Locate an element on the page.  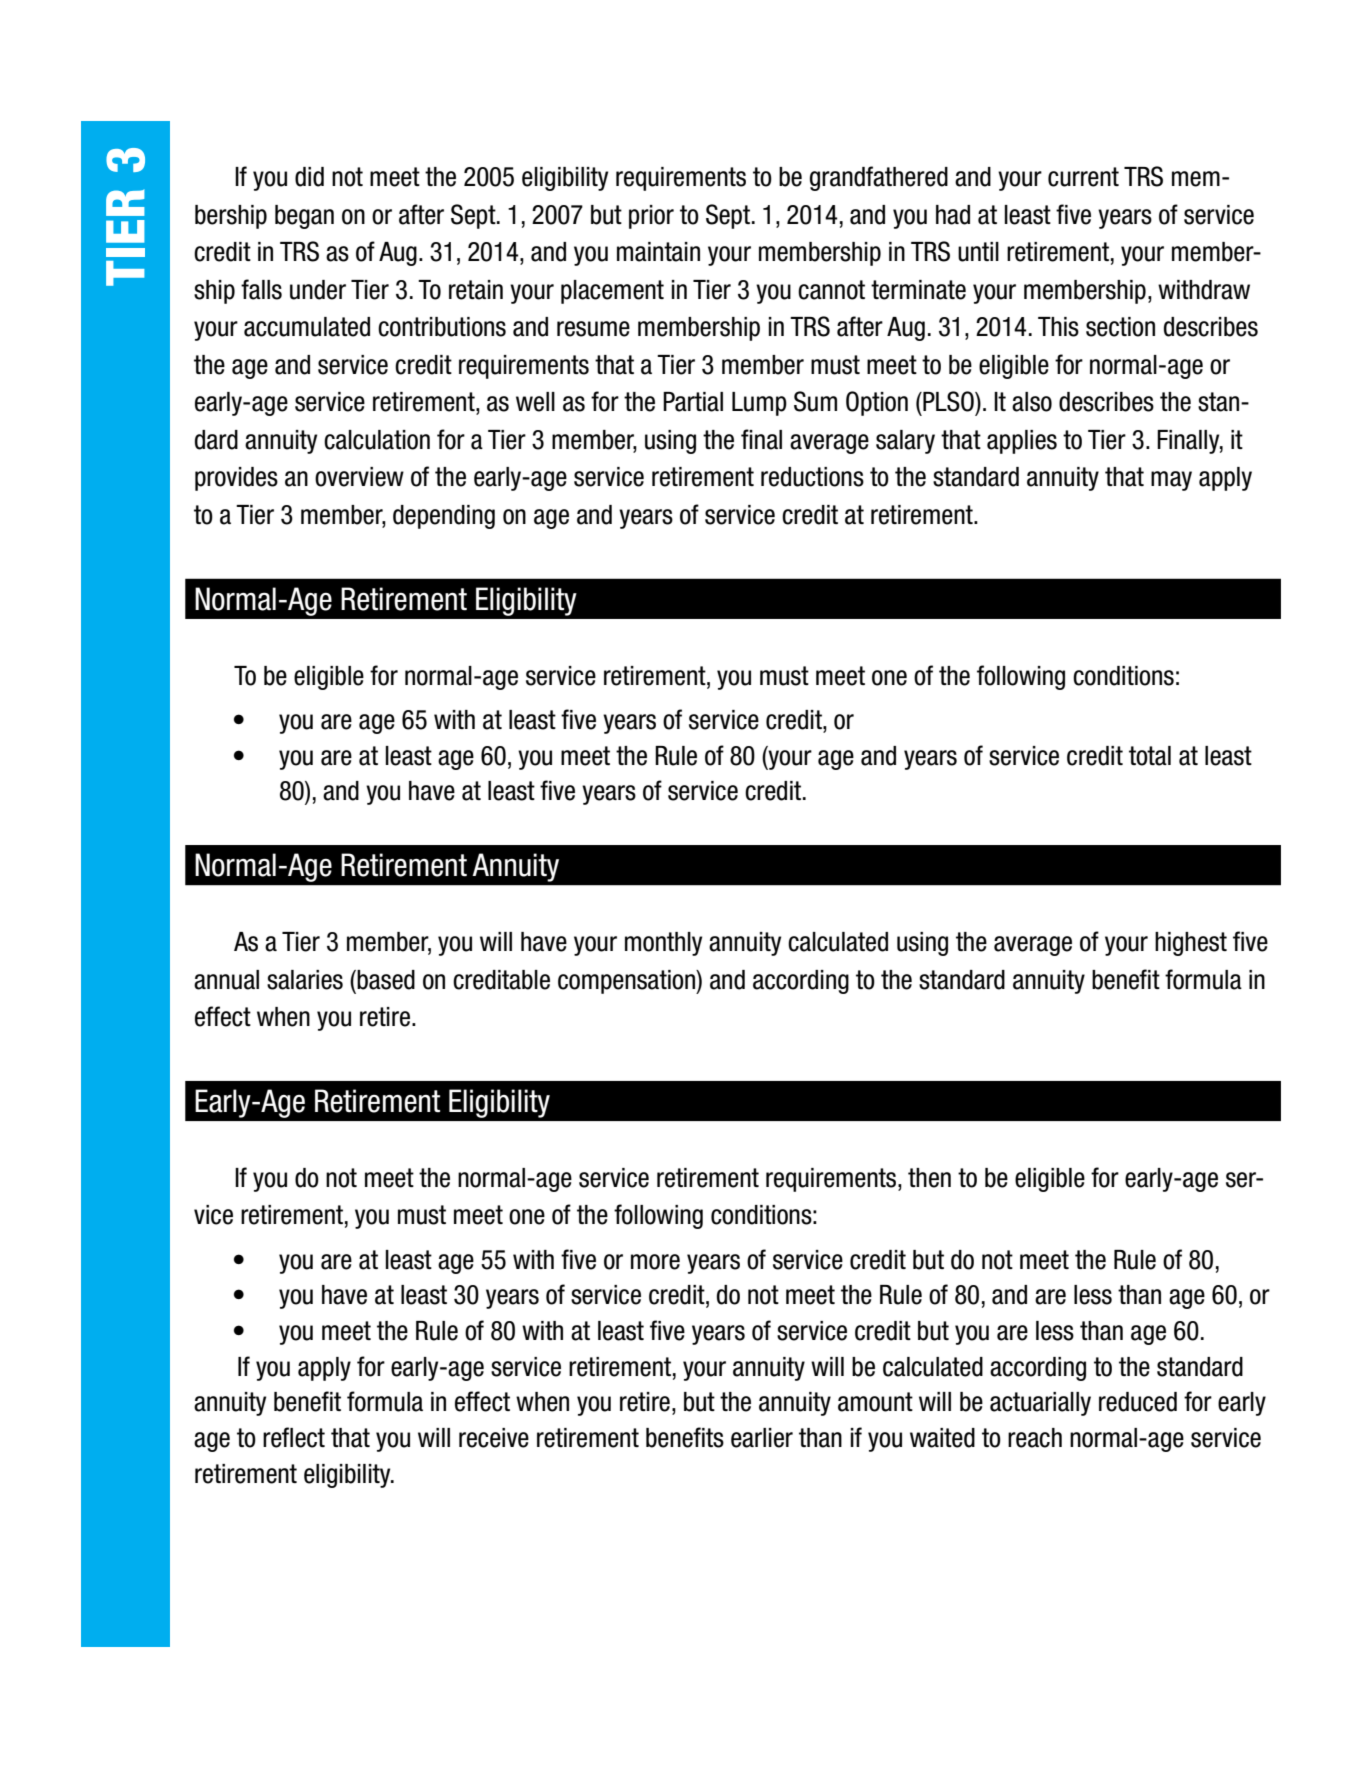
highest is located at coordinates (1191, 944).
